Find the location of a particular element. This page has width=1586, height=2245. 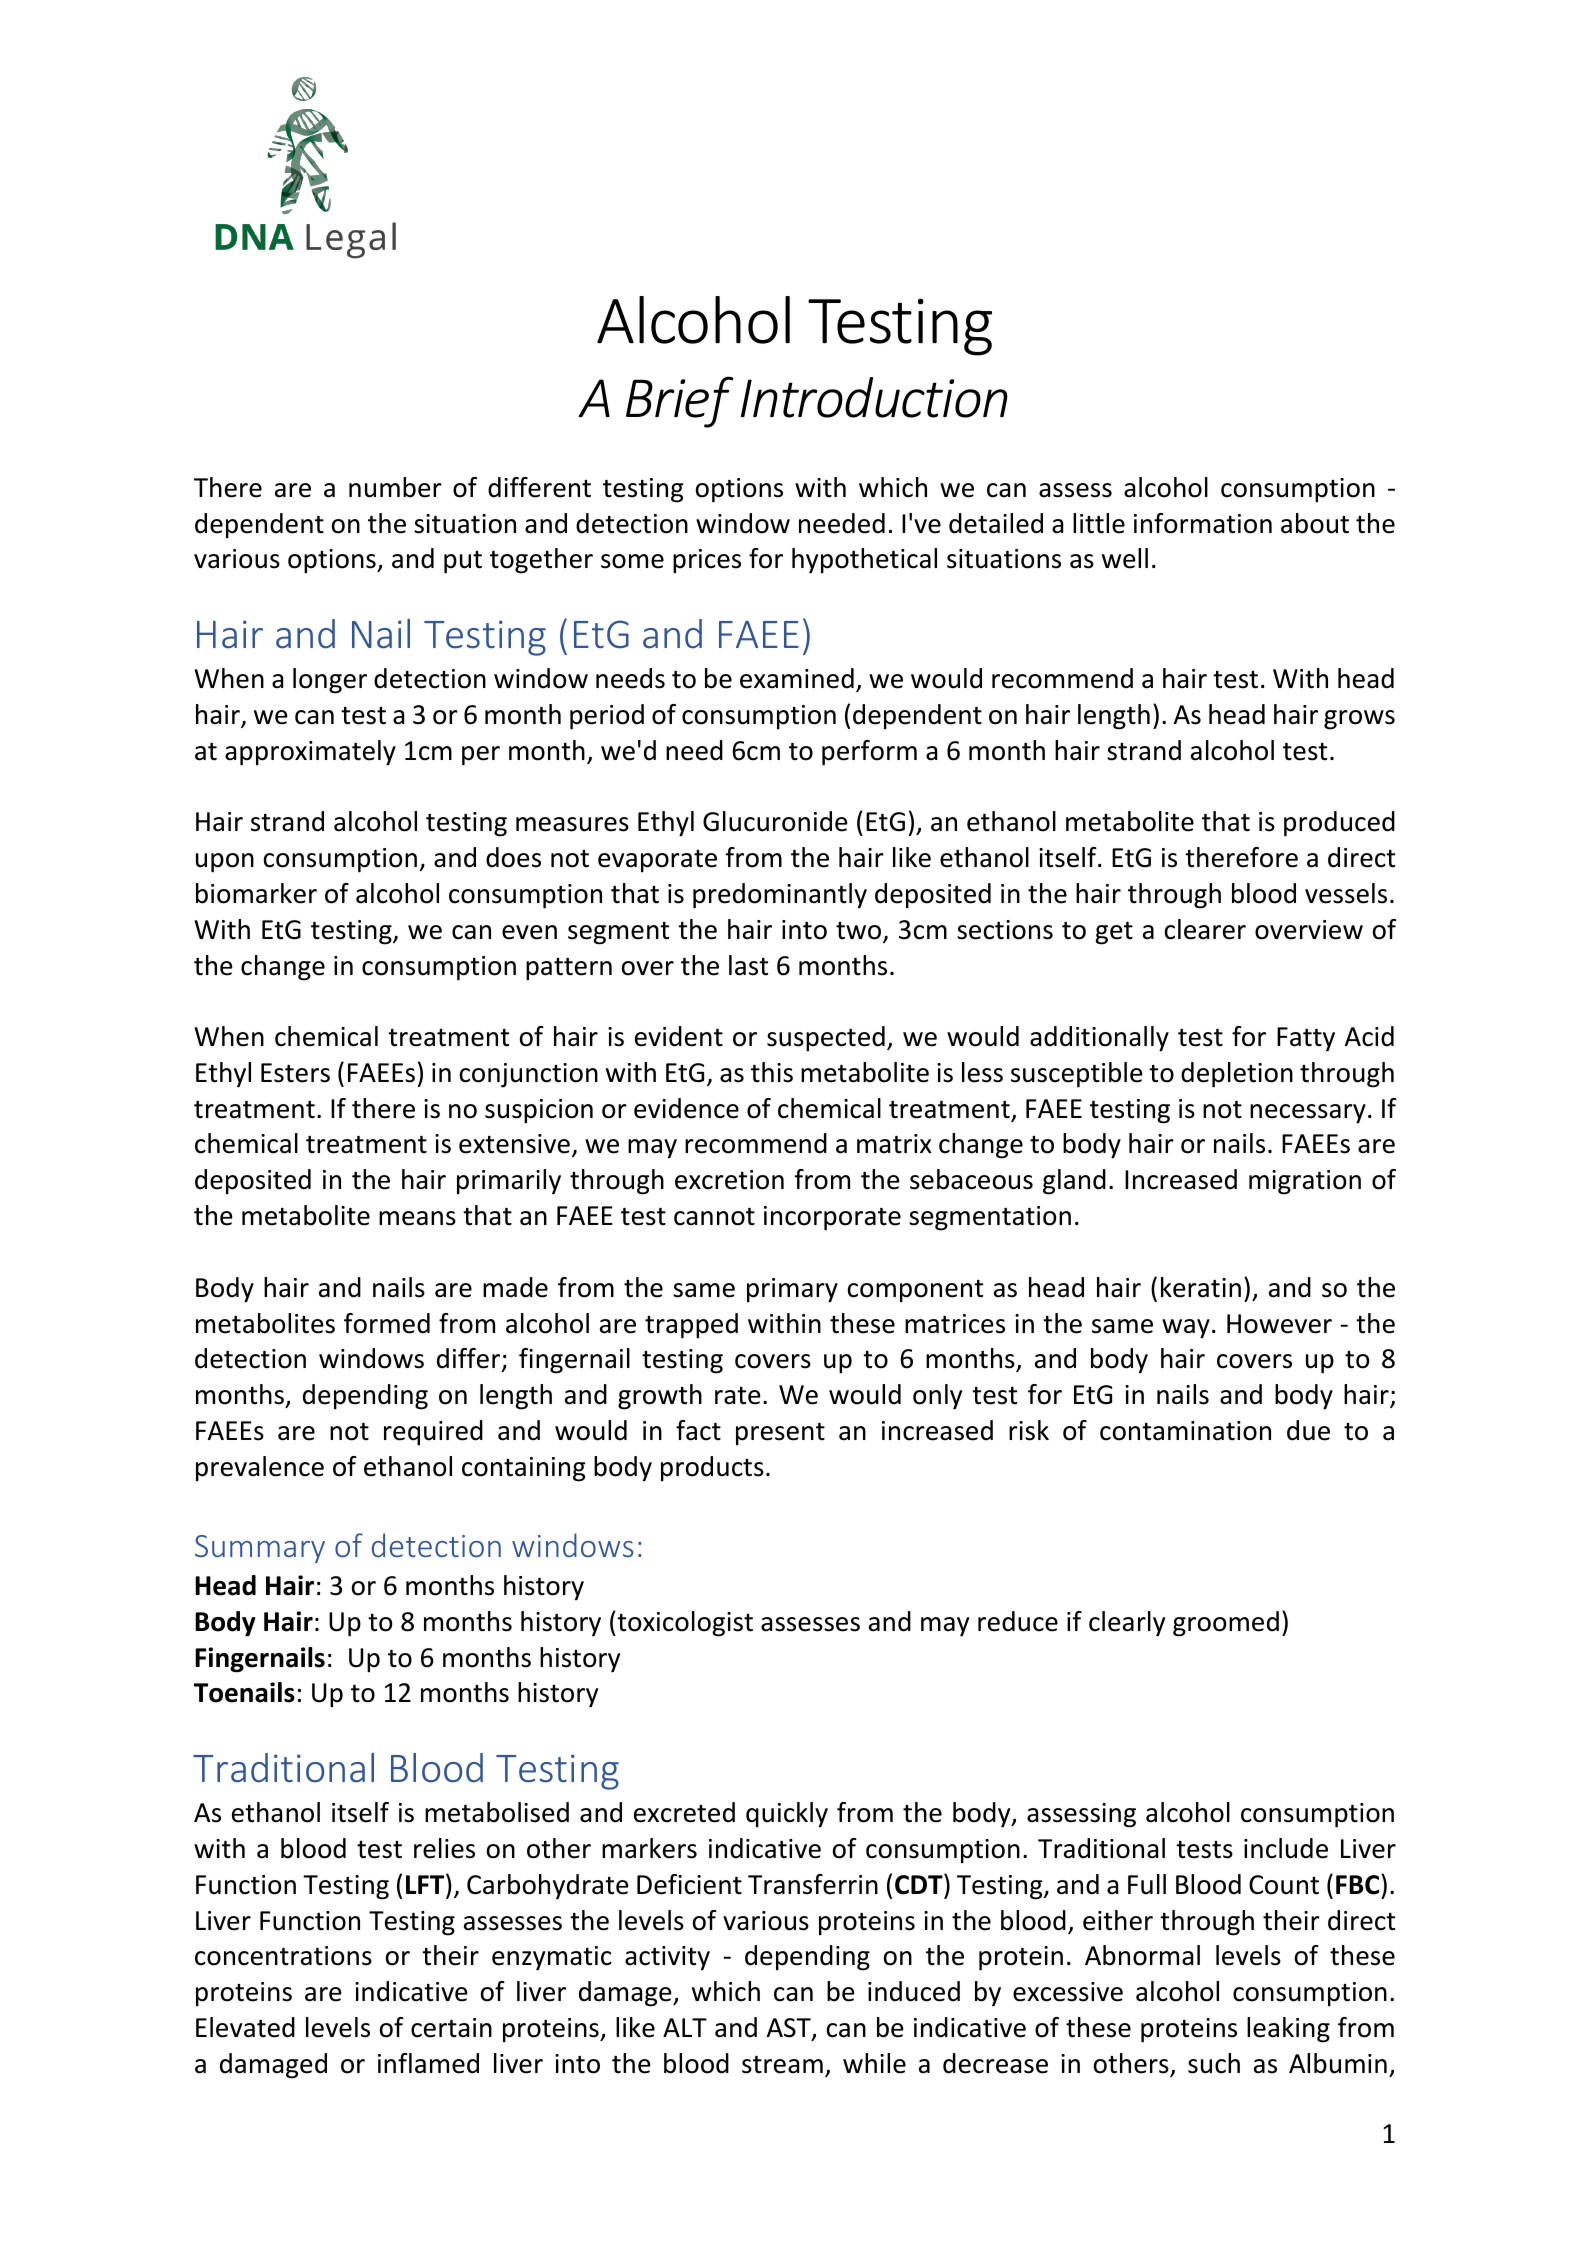

primary is located at coordinates (792, 1290).
